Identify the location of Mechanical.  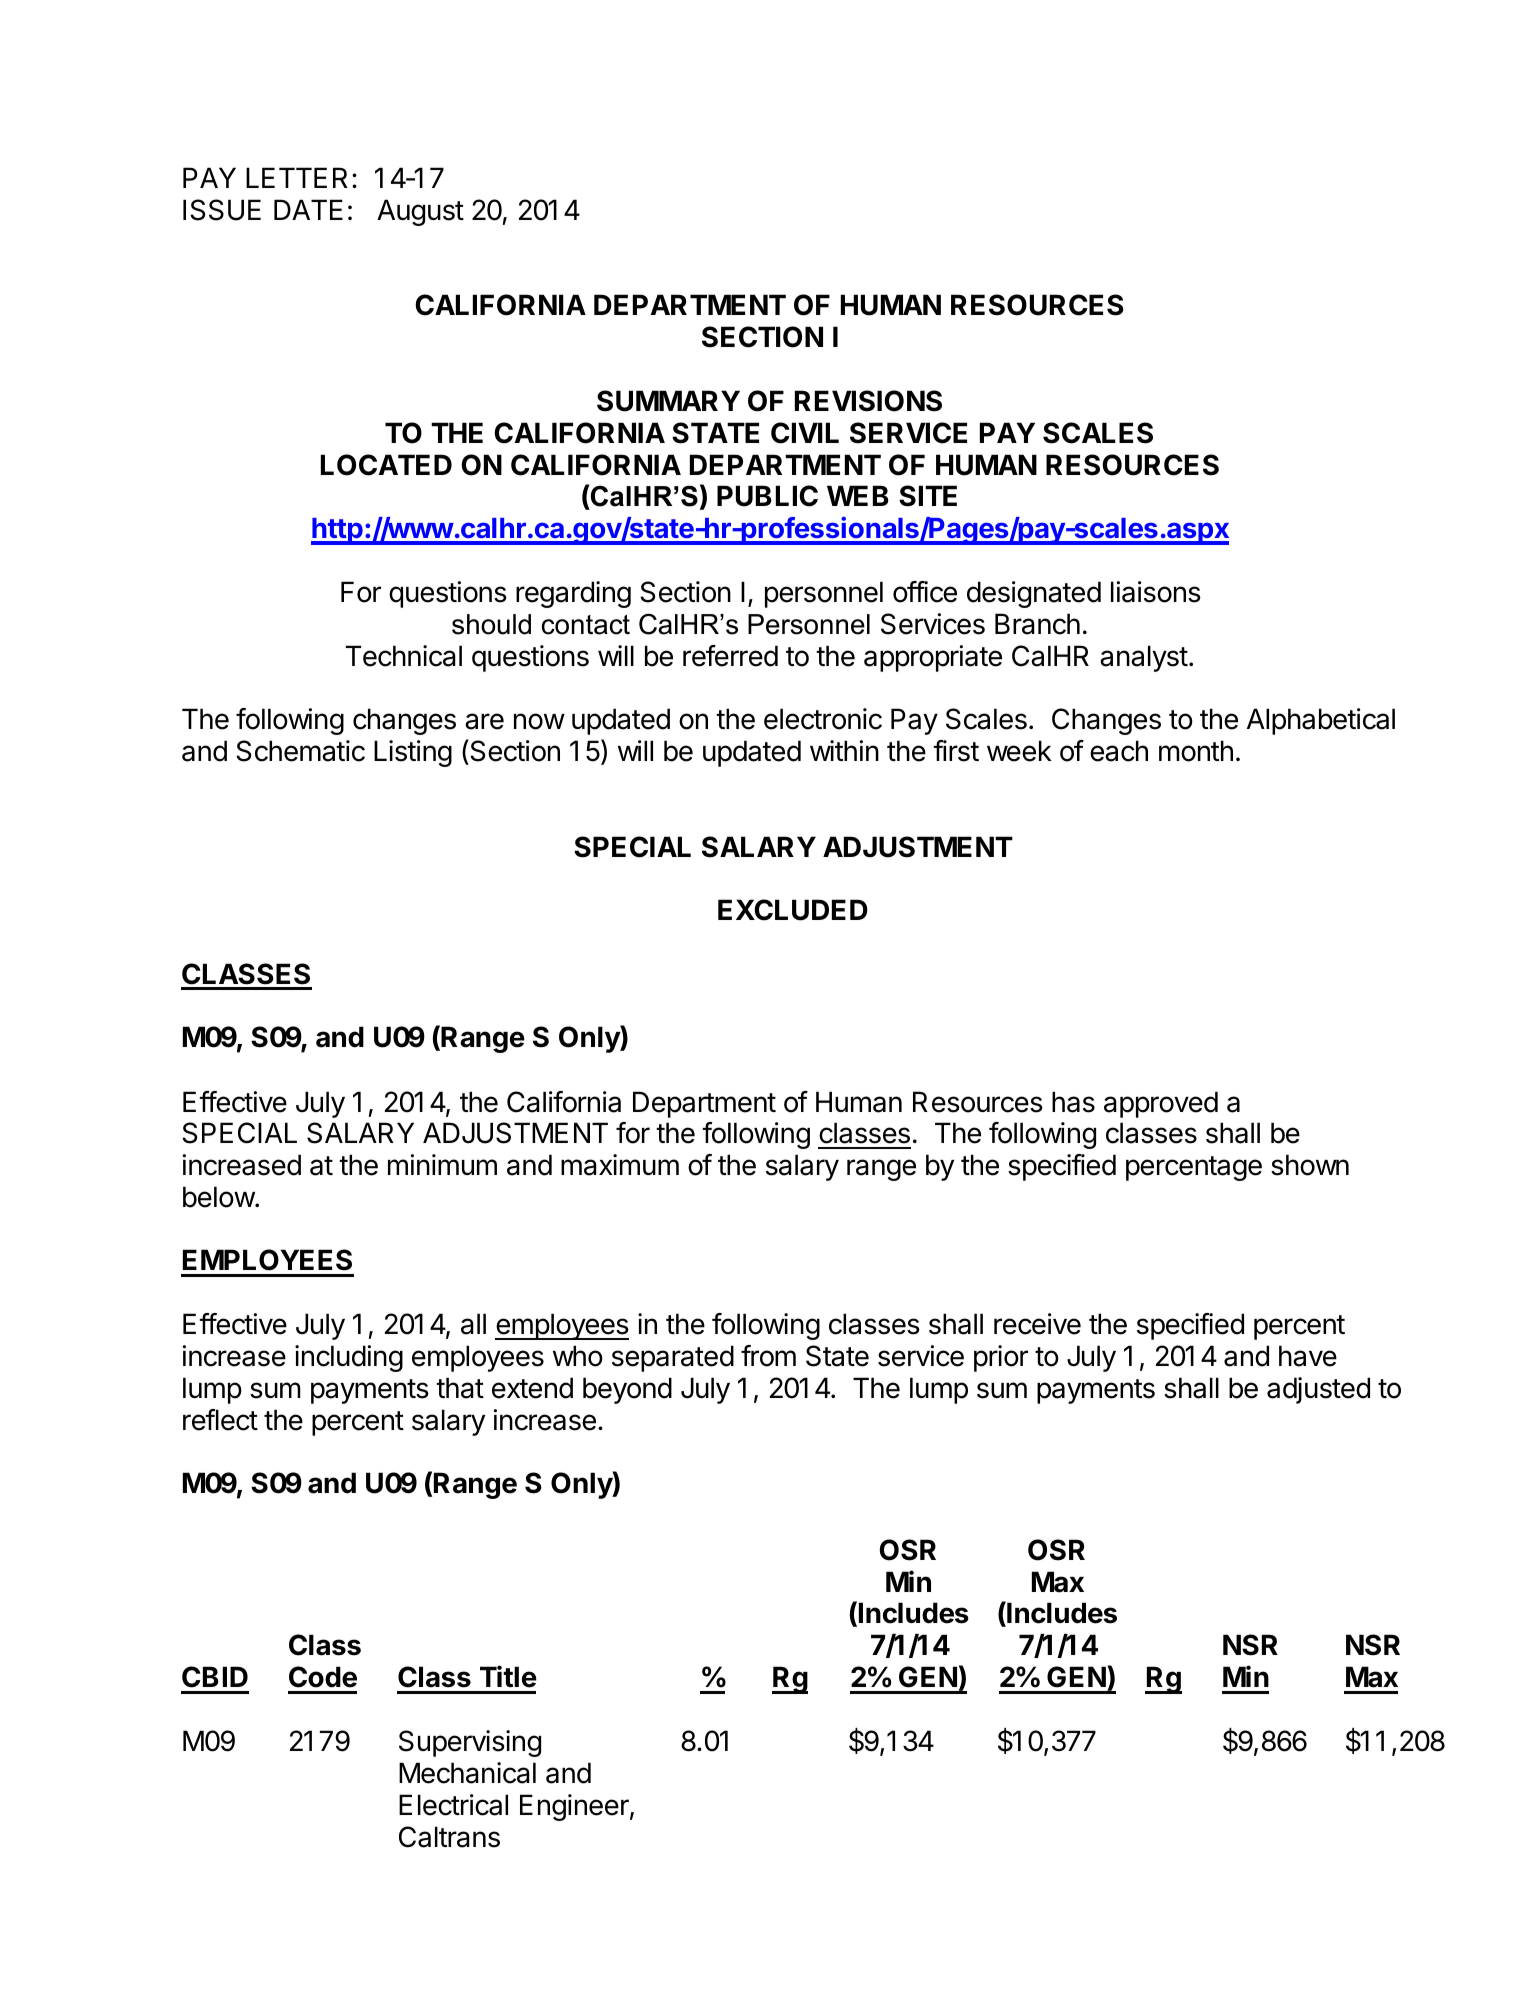
(467, 1773).
